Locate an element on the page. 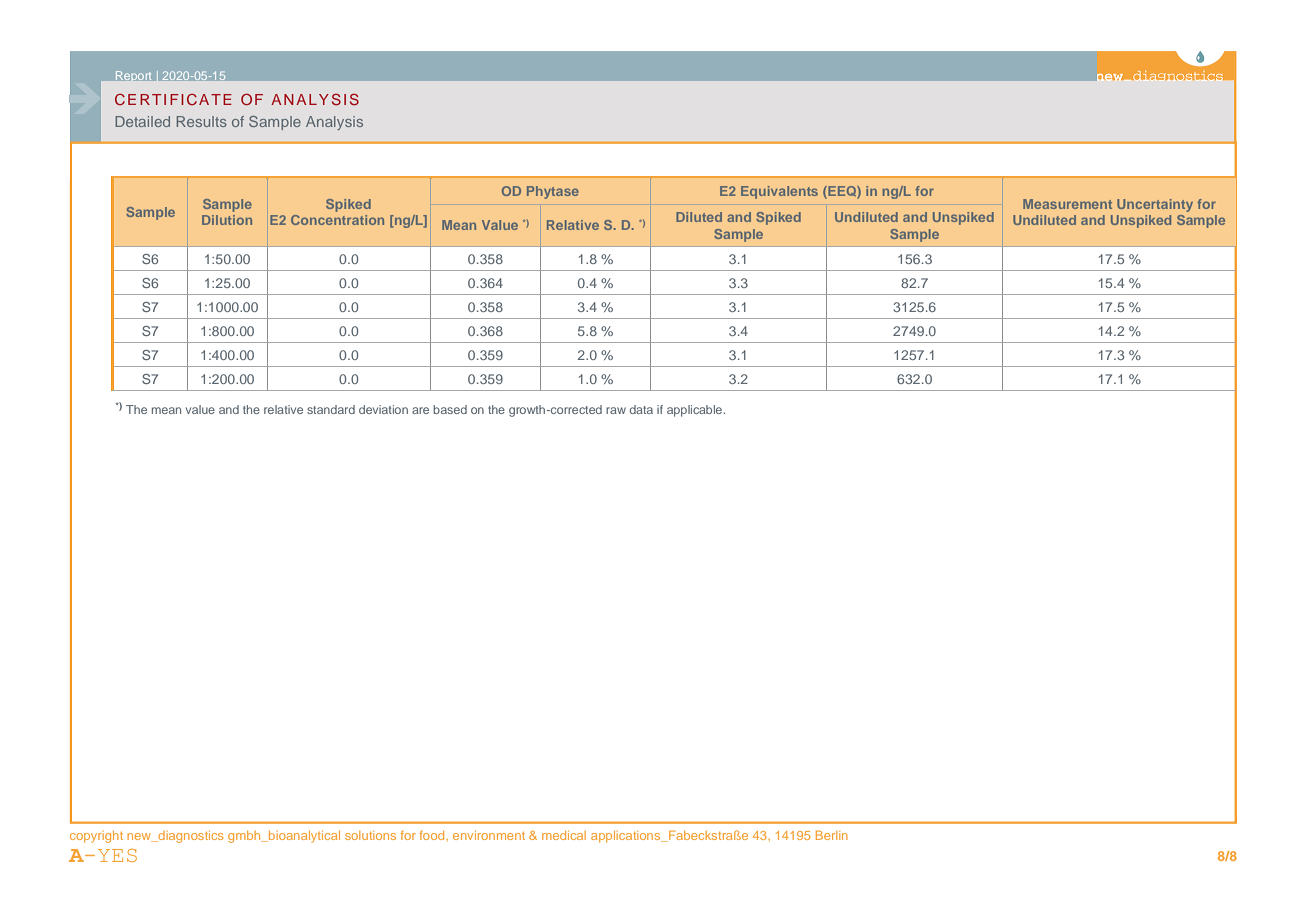  copyright is located at coordinates (96, 837).
